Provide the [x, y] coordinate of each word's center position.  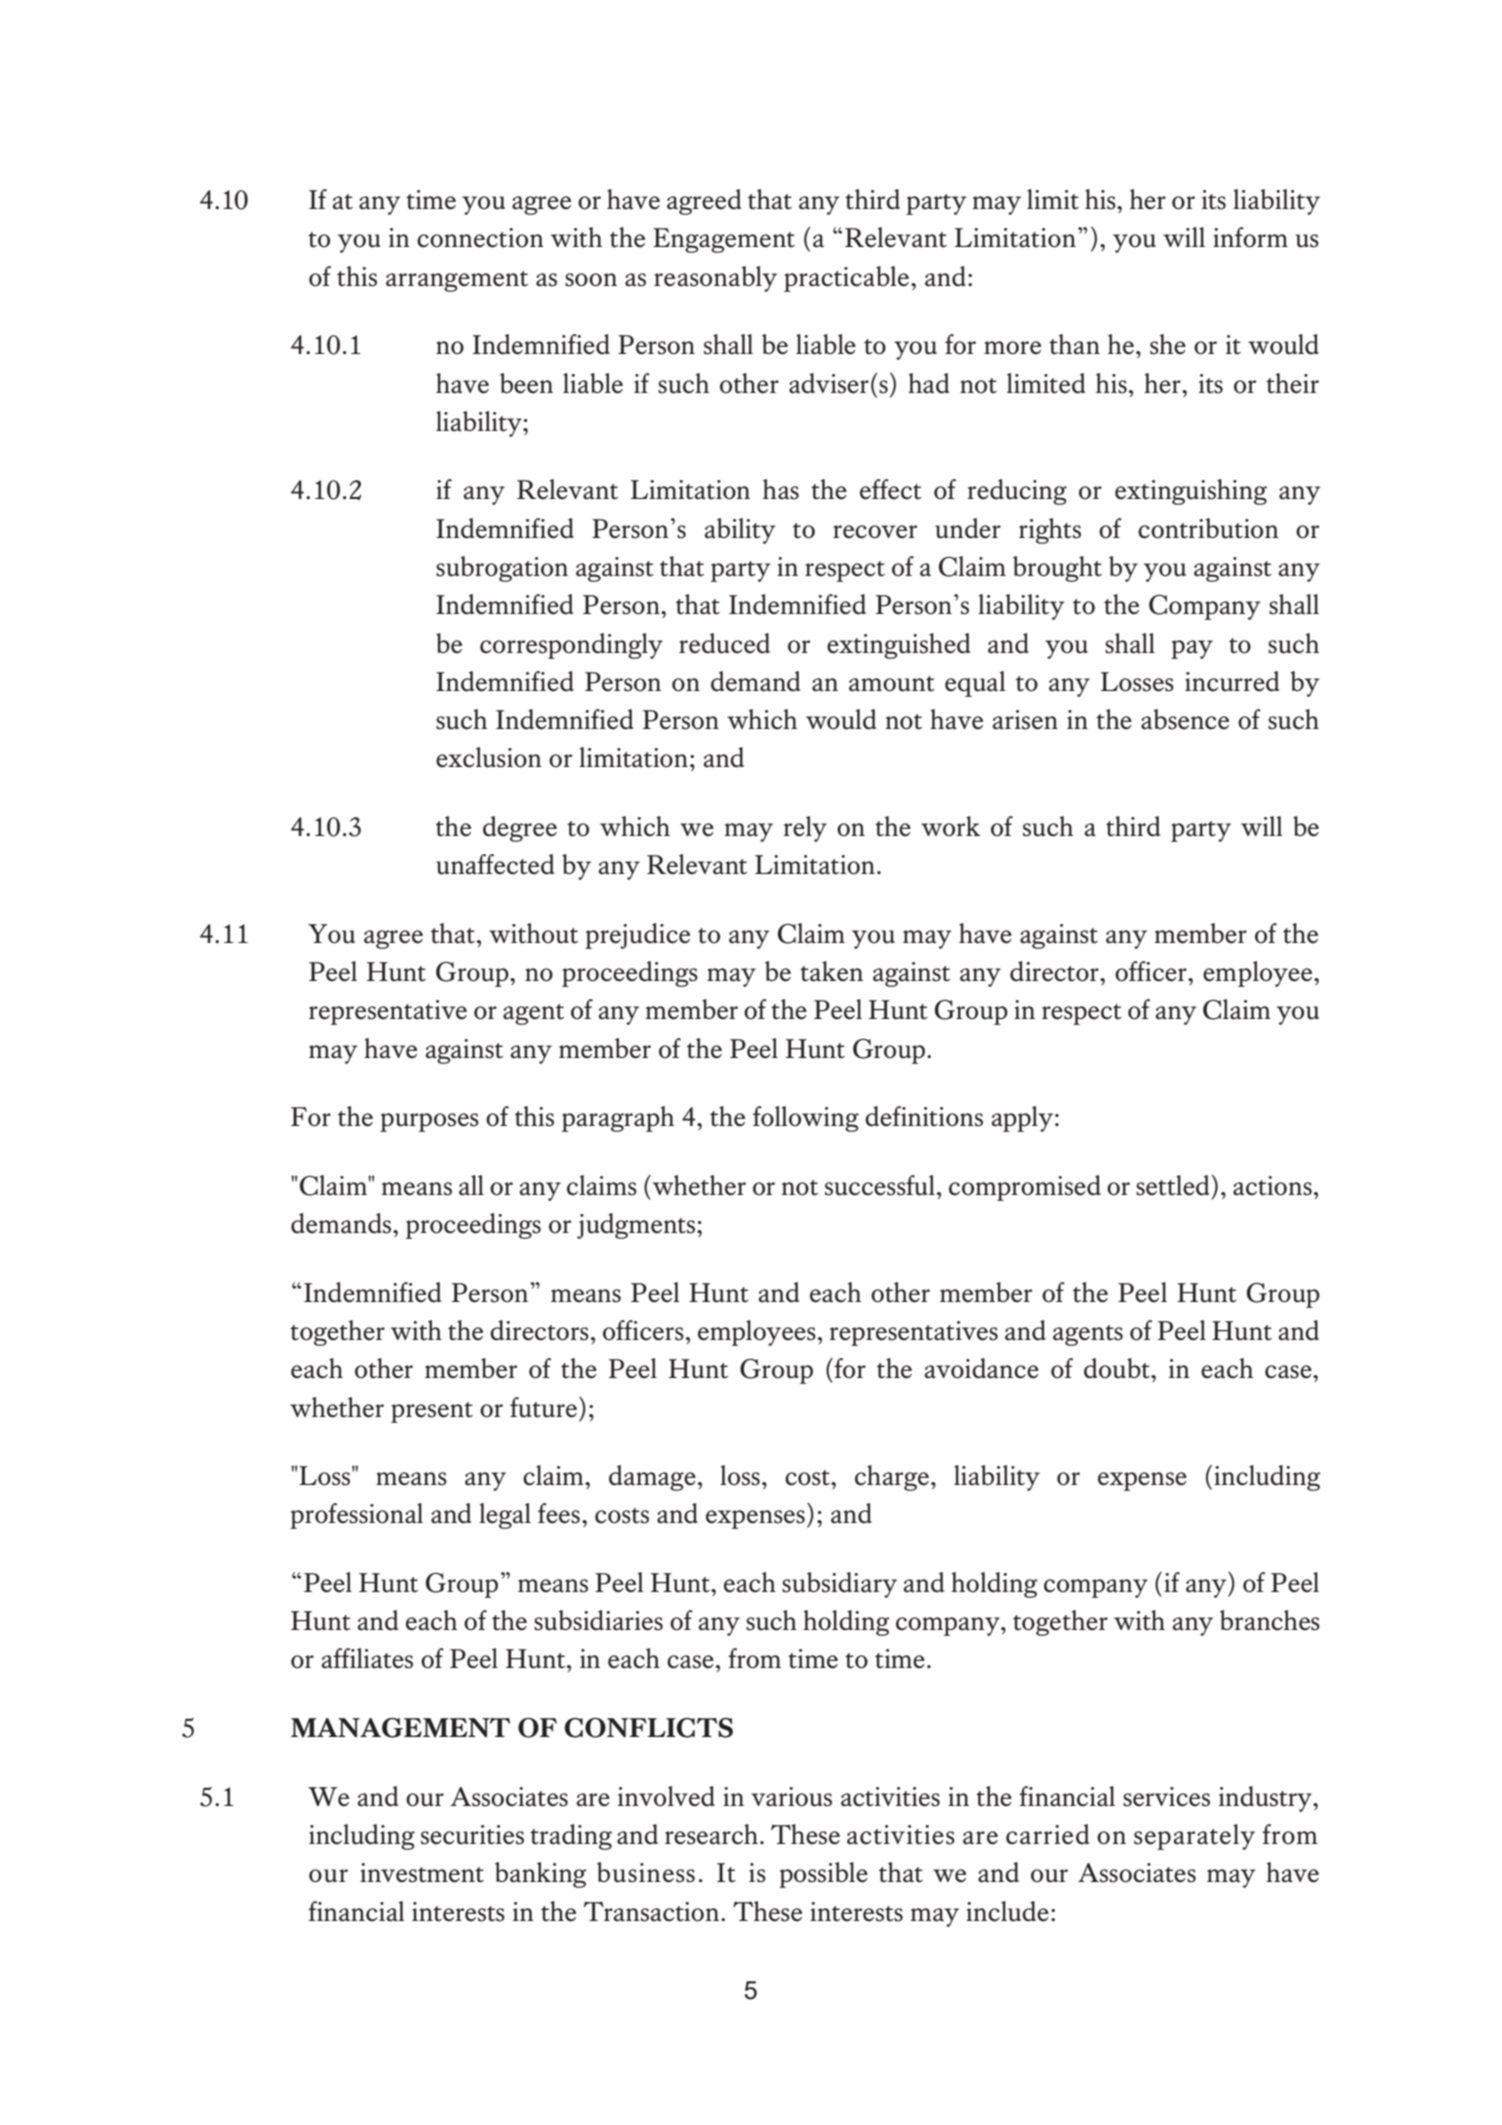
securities [472, 1835]
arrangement [457, 281]
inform [1250, 237]
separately [1194, 1837]
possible [823, 1875]
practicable [846, 279]
